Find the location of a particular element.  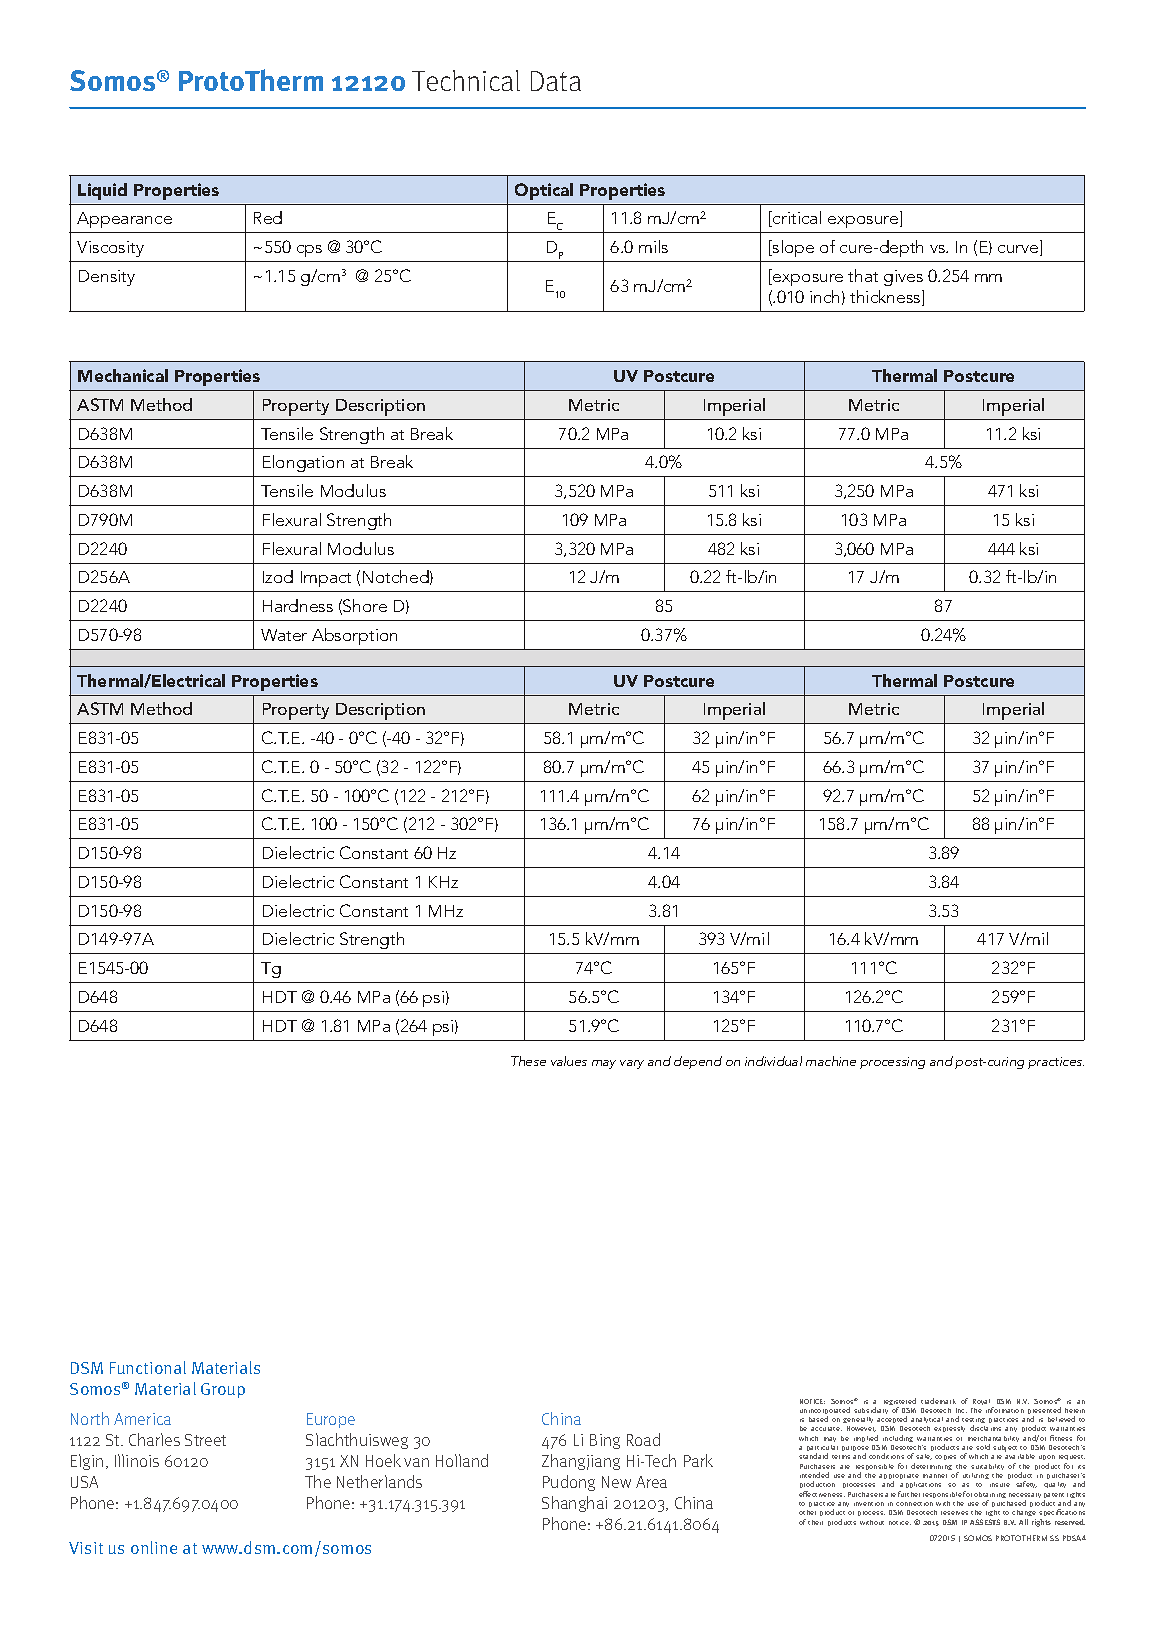

These is located at coordinates (528, 1061).
